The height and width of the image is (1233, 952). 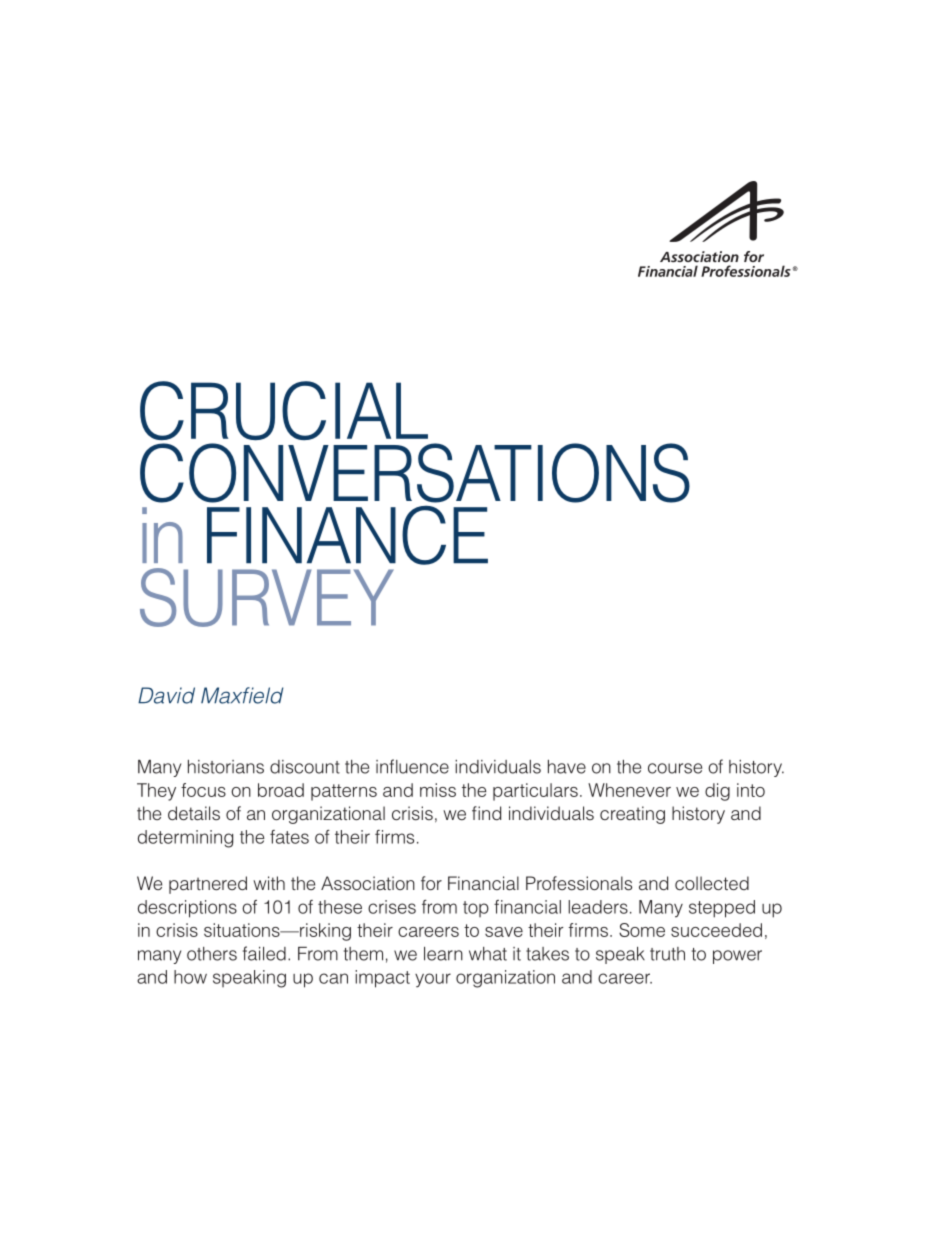 I want to click on FINANCE, so click(x=347, y=535).
